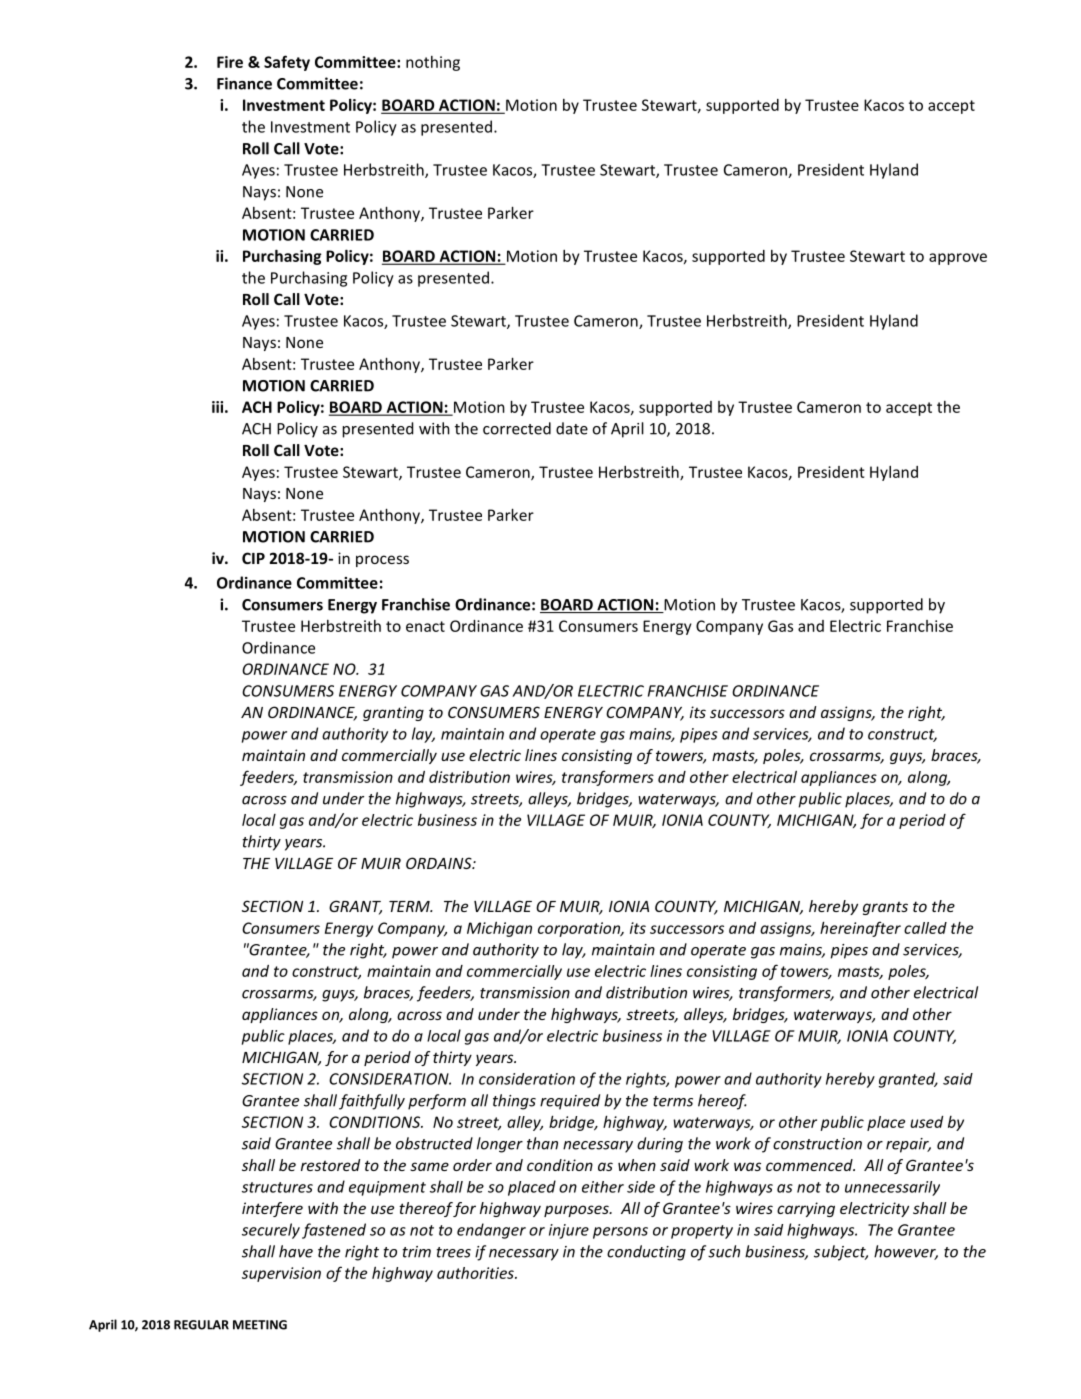 This document has height=1399, width=1081. What do you see at coordinates (908, 1145) in the document?
I see `repair` at bounding box center [908, 1145].
